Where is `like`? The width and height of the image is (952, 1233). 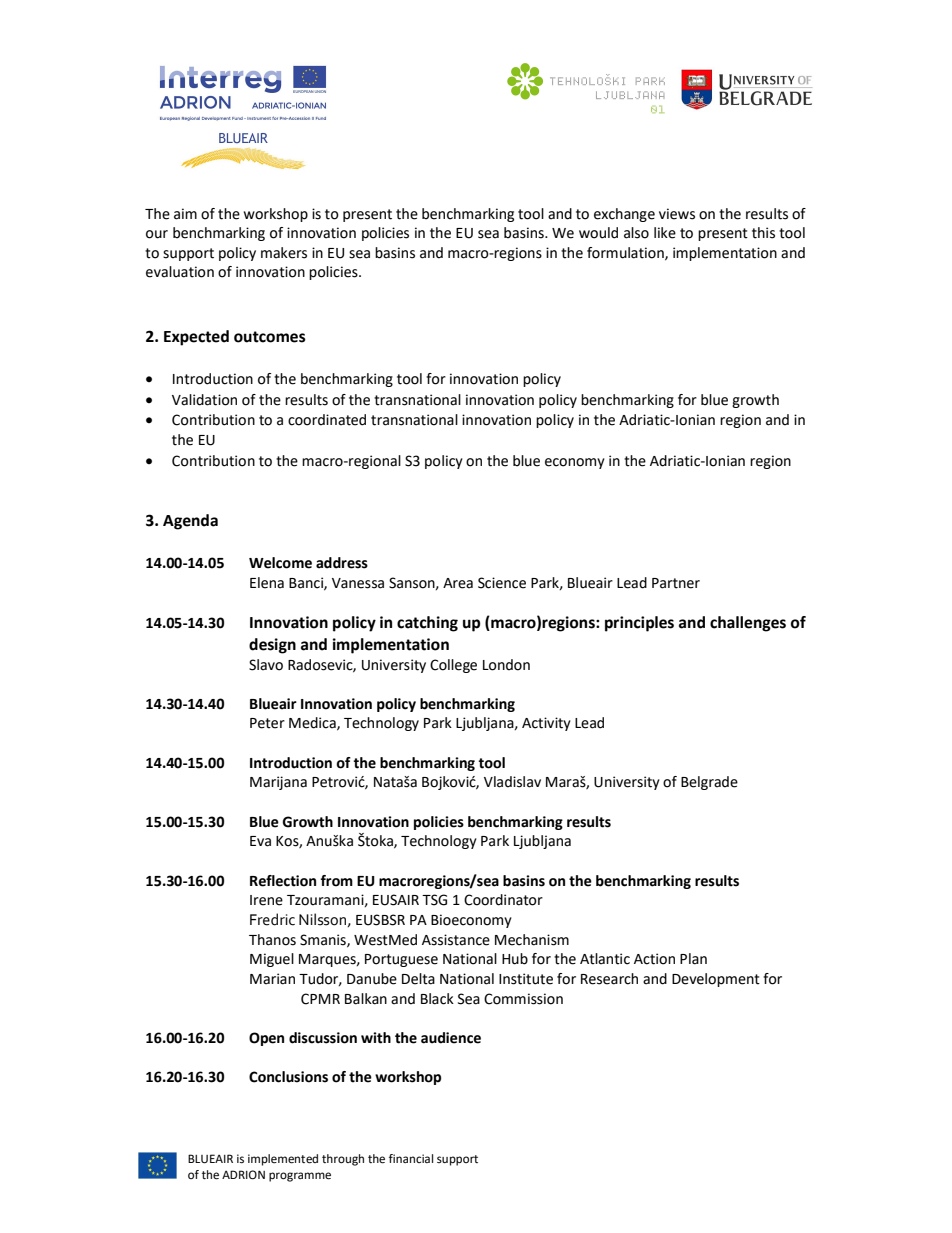 like is located at coordinates (665, 233).
